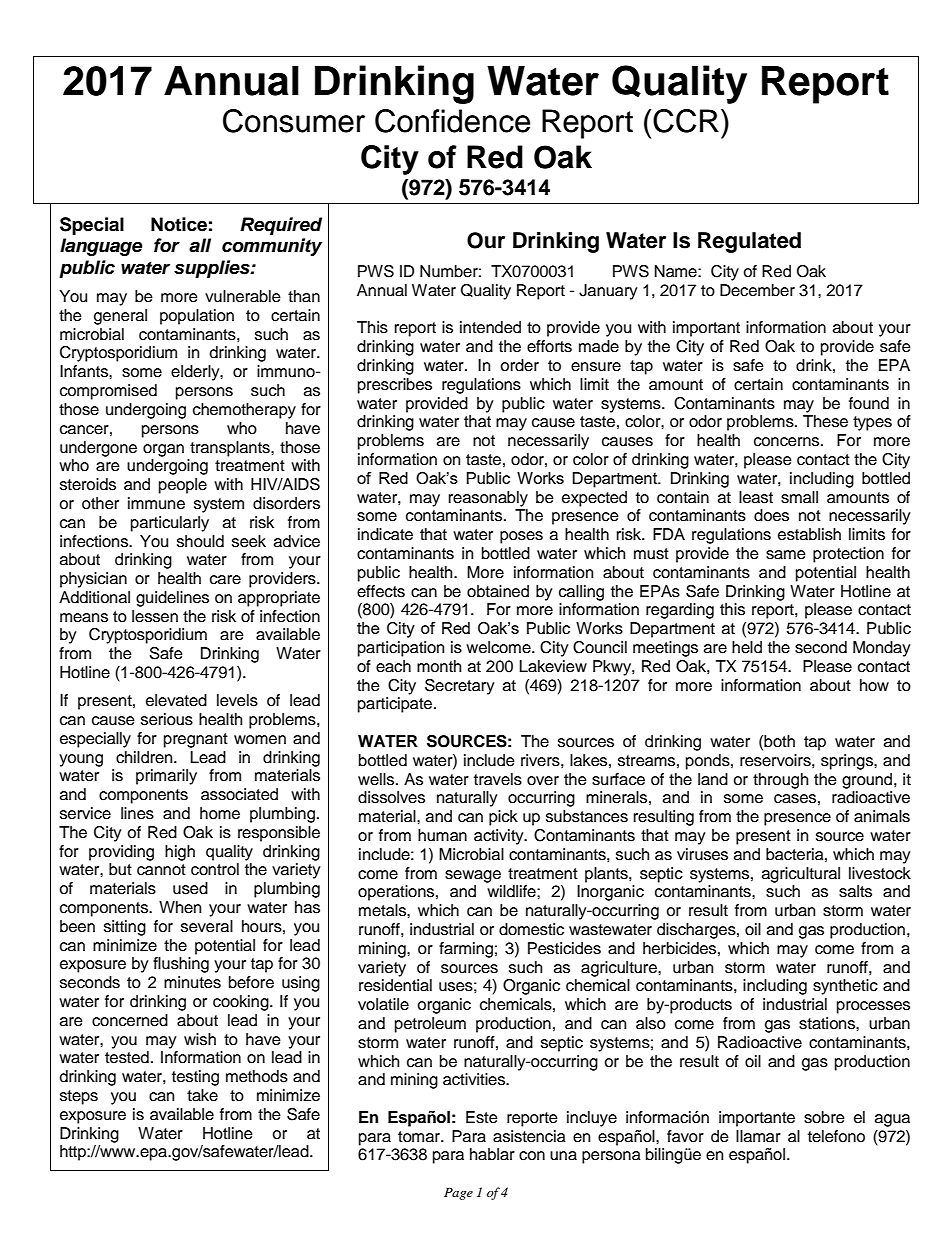 This page has width=952, height=1233. I want to click on month, so click(439, 666).
